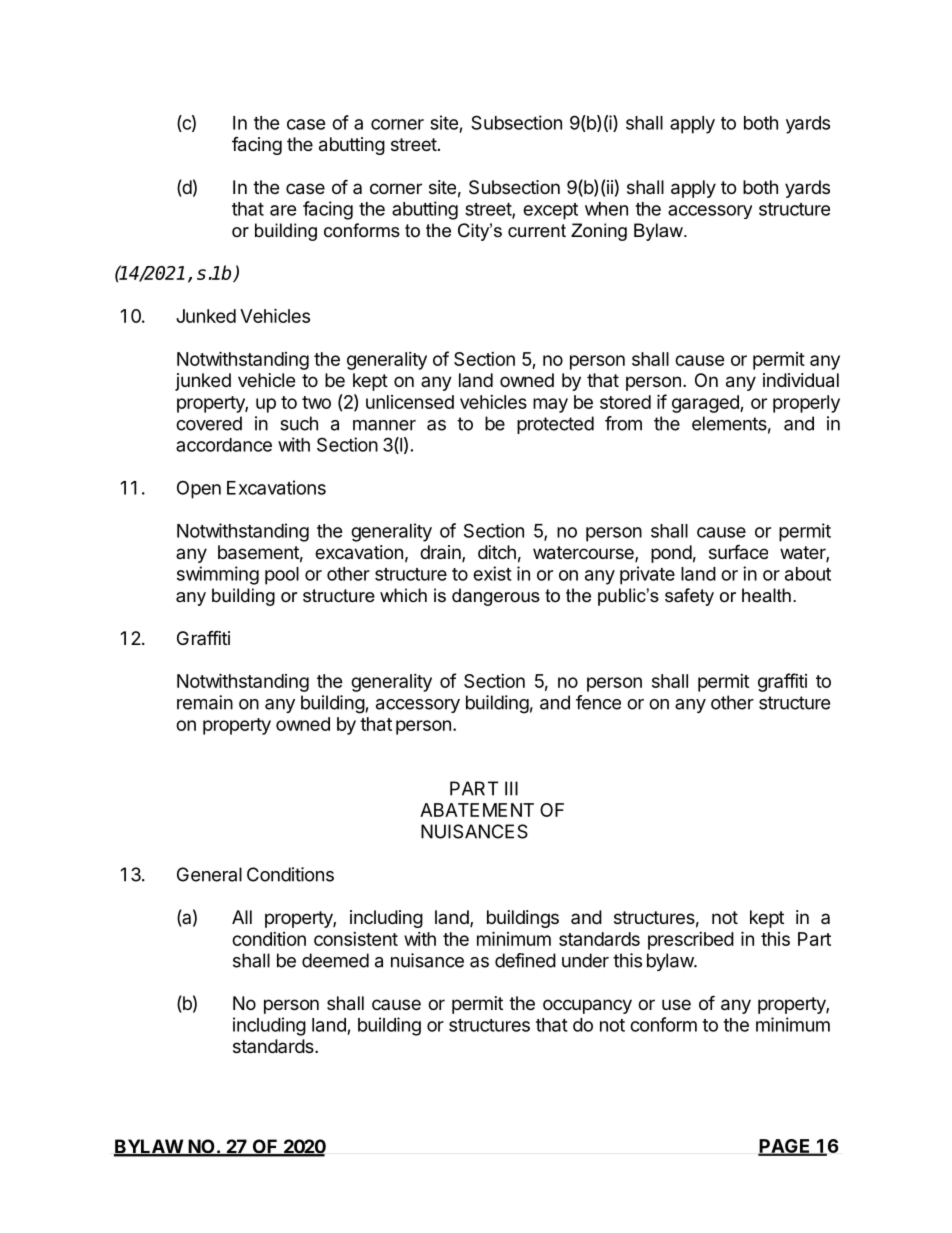 The width and height of the screenshot is (952, 1233). What do you see at coordinates (537, 231) in the screenshot?
I see `current` at bounding box center [537, 231].
